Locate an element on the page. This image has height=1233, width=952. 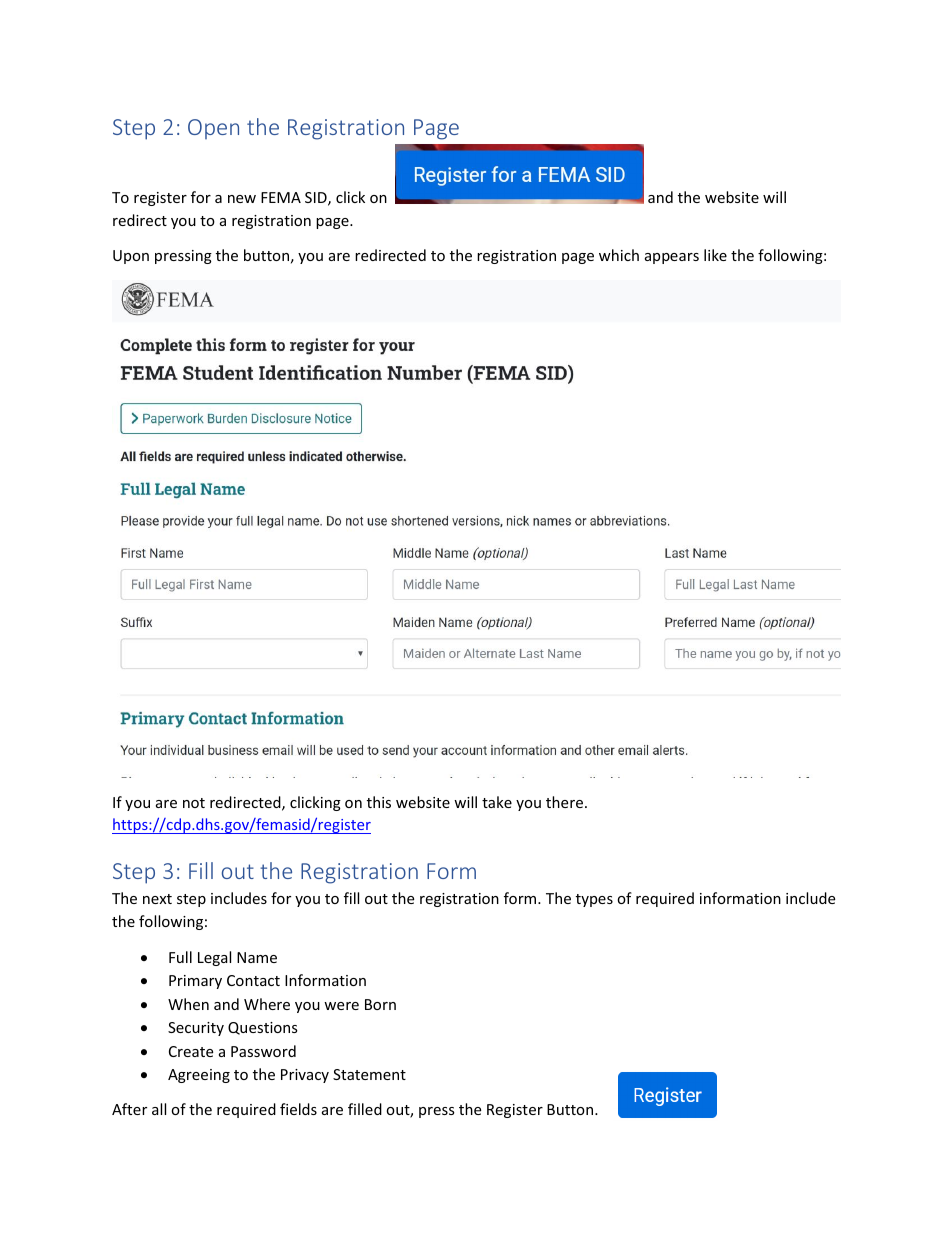
there is located at coordinates (564, 802).
